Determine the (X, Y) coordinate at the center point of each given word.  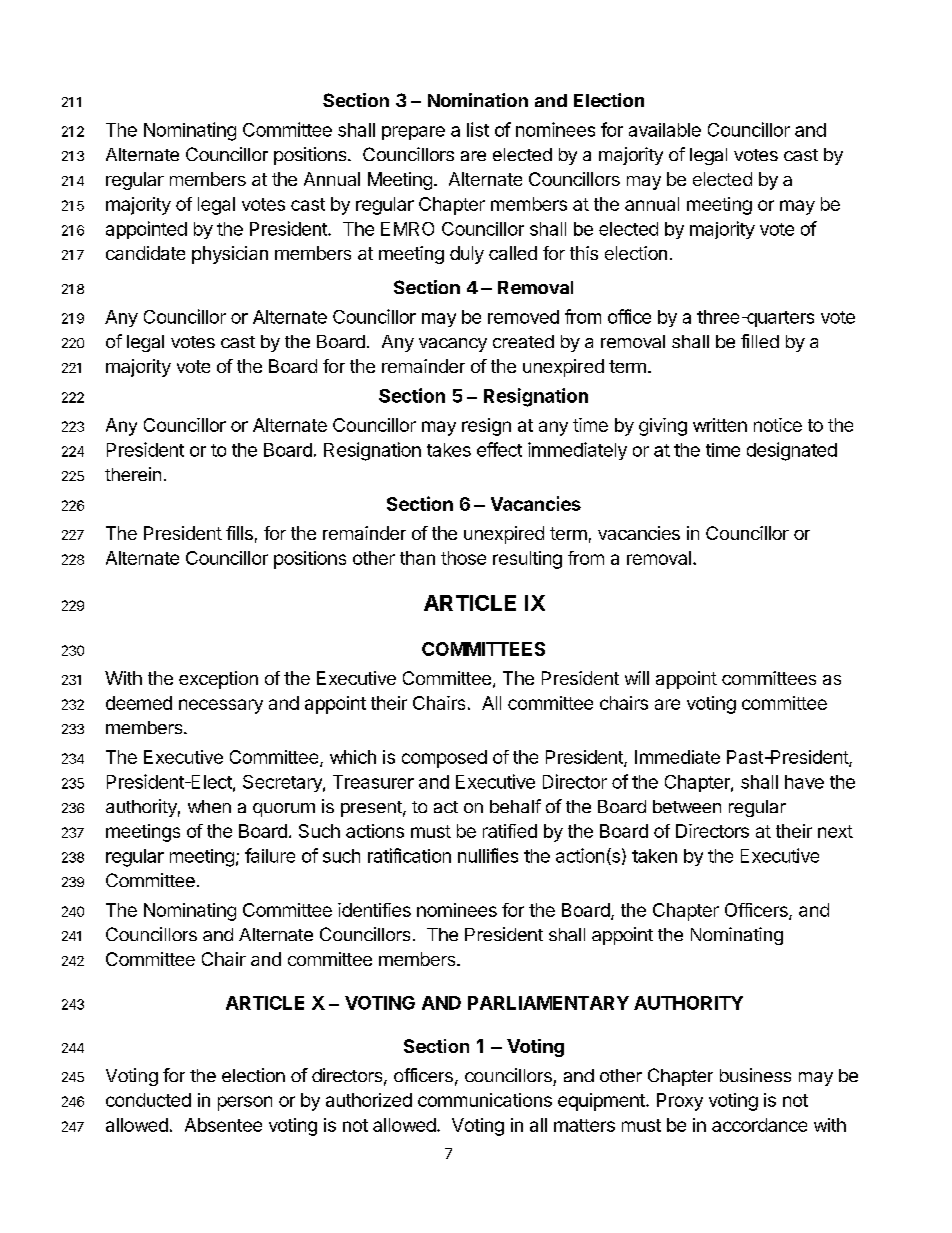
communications (485, 1100)
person (245, 1103)
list (478, 129)
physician (230, 255)
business (755, 1075)
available (665, 130)
